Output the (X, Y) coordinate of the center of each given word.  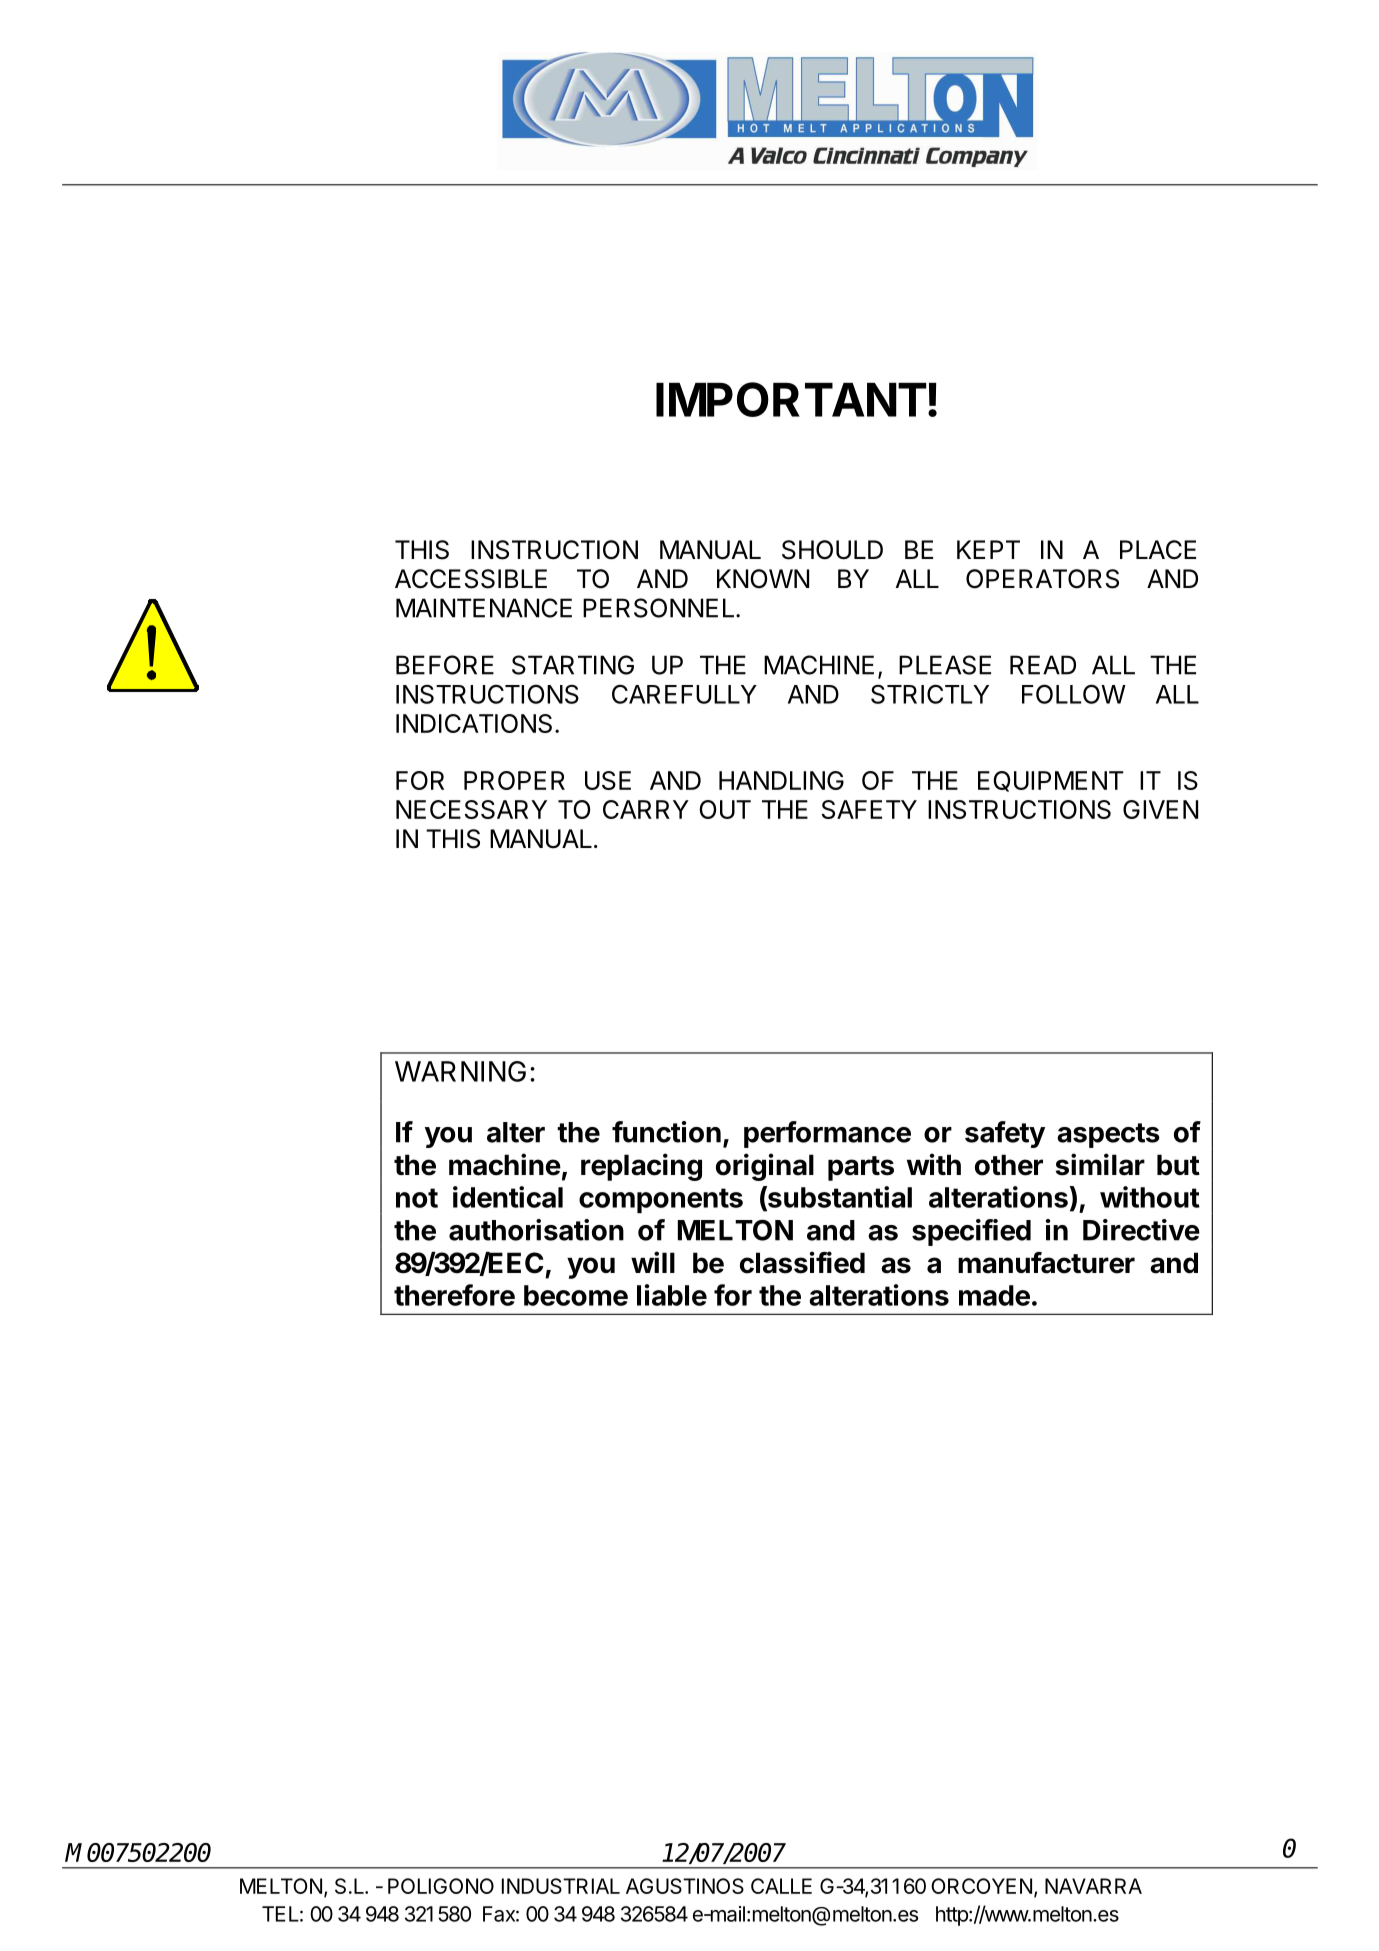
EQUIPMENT (1051, 781)
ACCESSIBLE (471, 579)
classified (802, 1262)
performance (827, 1134)
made (994, 1295)
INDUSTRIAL (561, 1886)
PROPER (514, 780)
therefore (454, 1295)
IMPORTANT (791, 399)
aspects (1108, 1135)
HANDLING (781, 780)
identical (508, 1197)
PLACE (1158, 550)
